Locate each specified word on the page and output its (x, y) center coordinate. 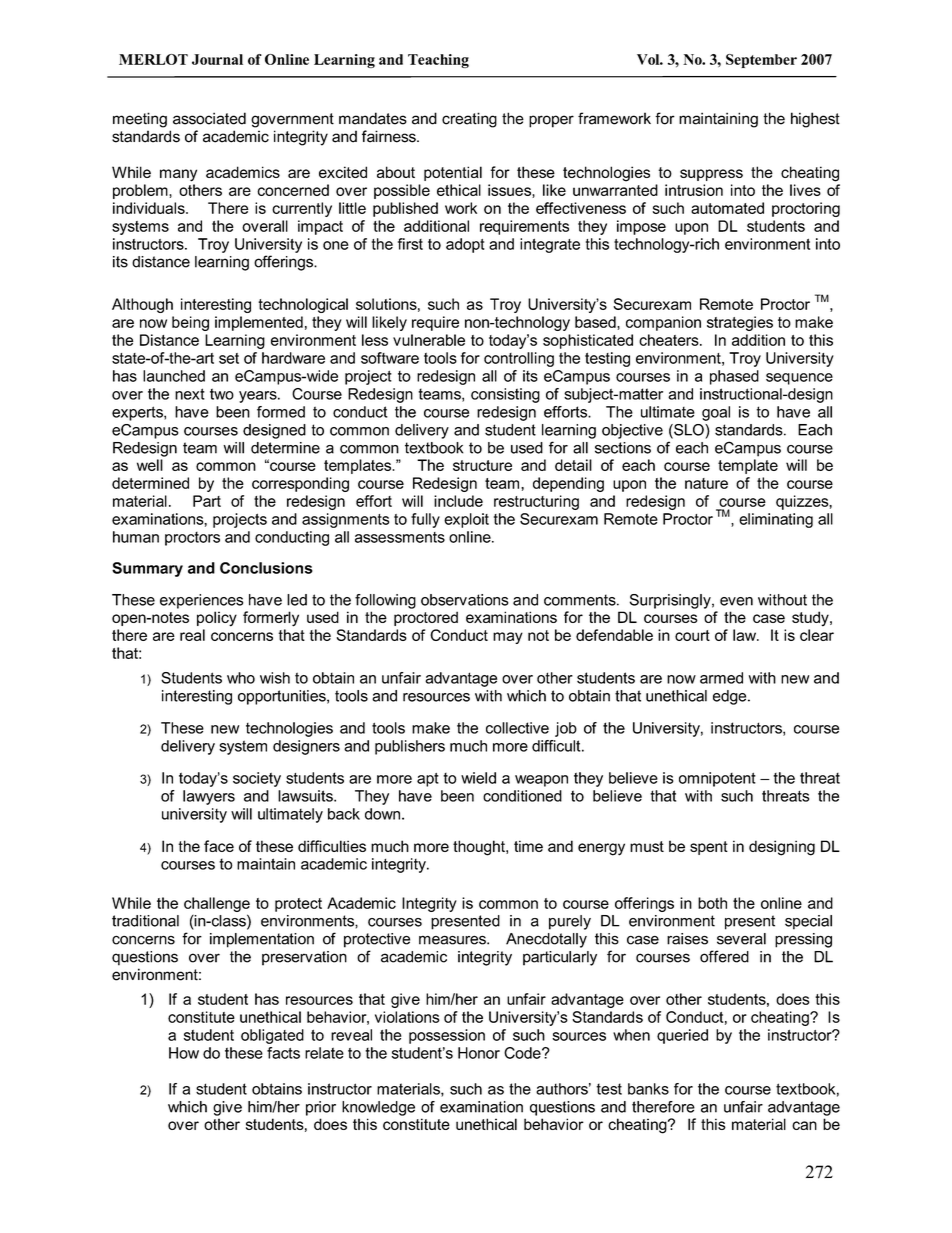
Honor (479, 1053)
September (761, 61)
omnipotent (717, 779)
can (804, 1125)
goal (716, 413)
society (257, 779)
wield (478, 778)
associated (209, 118)
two (222, 394)
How (184, 1053)
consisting (505, 395)
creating (469, 120)
